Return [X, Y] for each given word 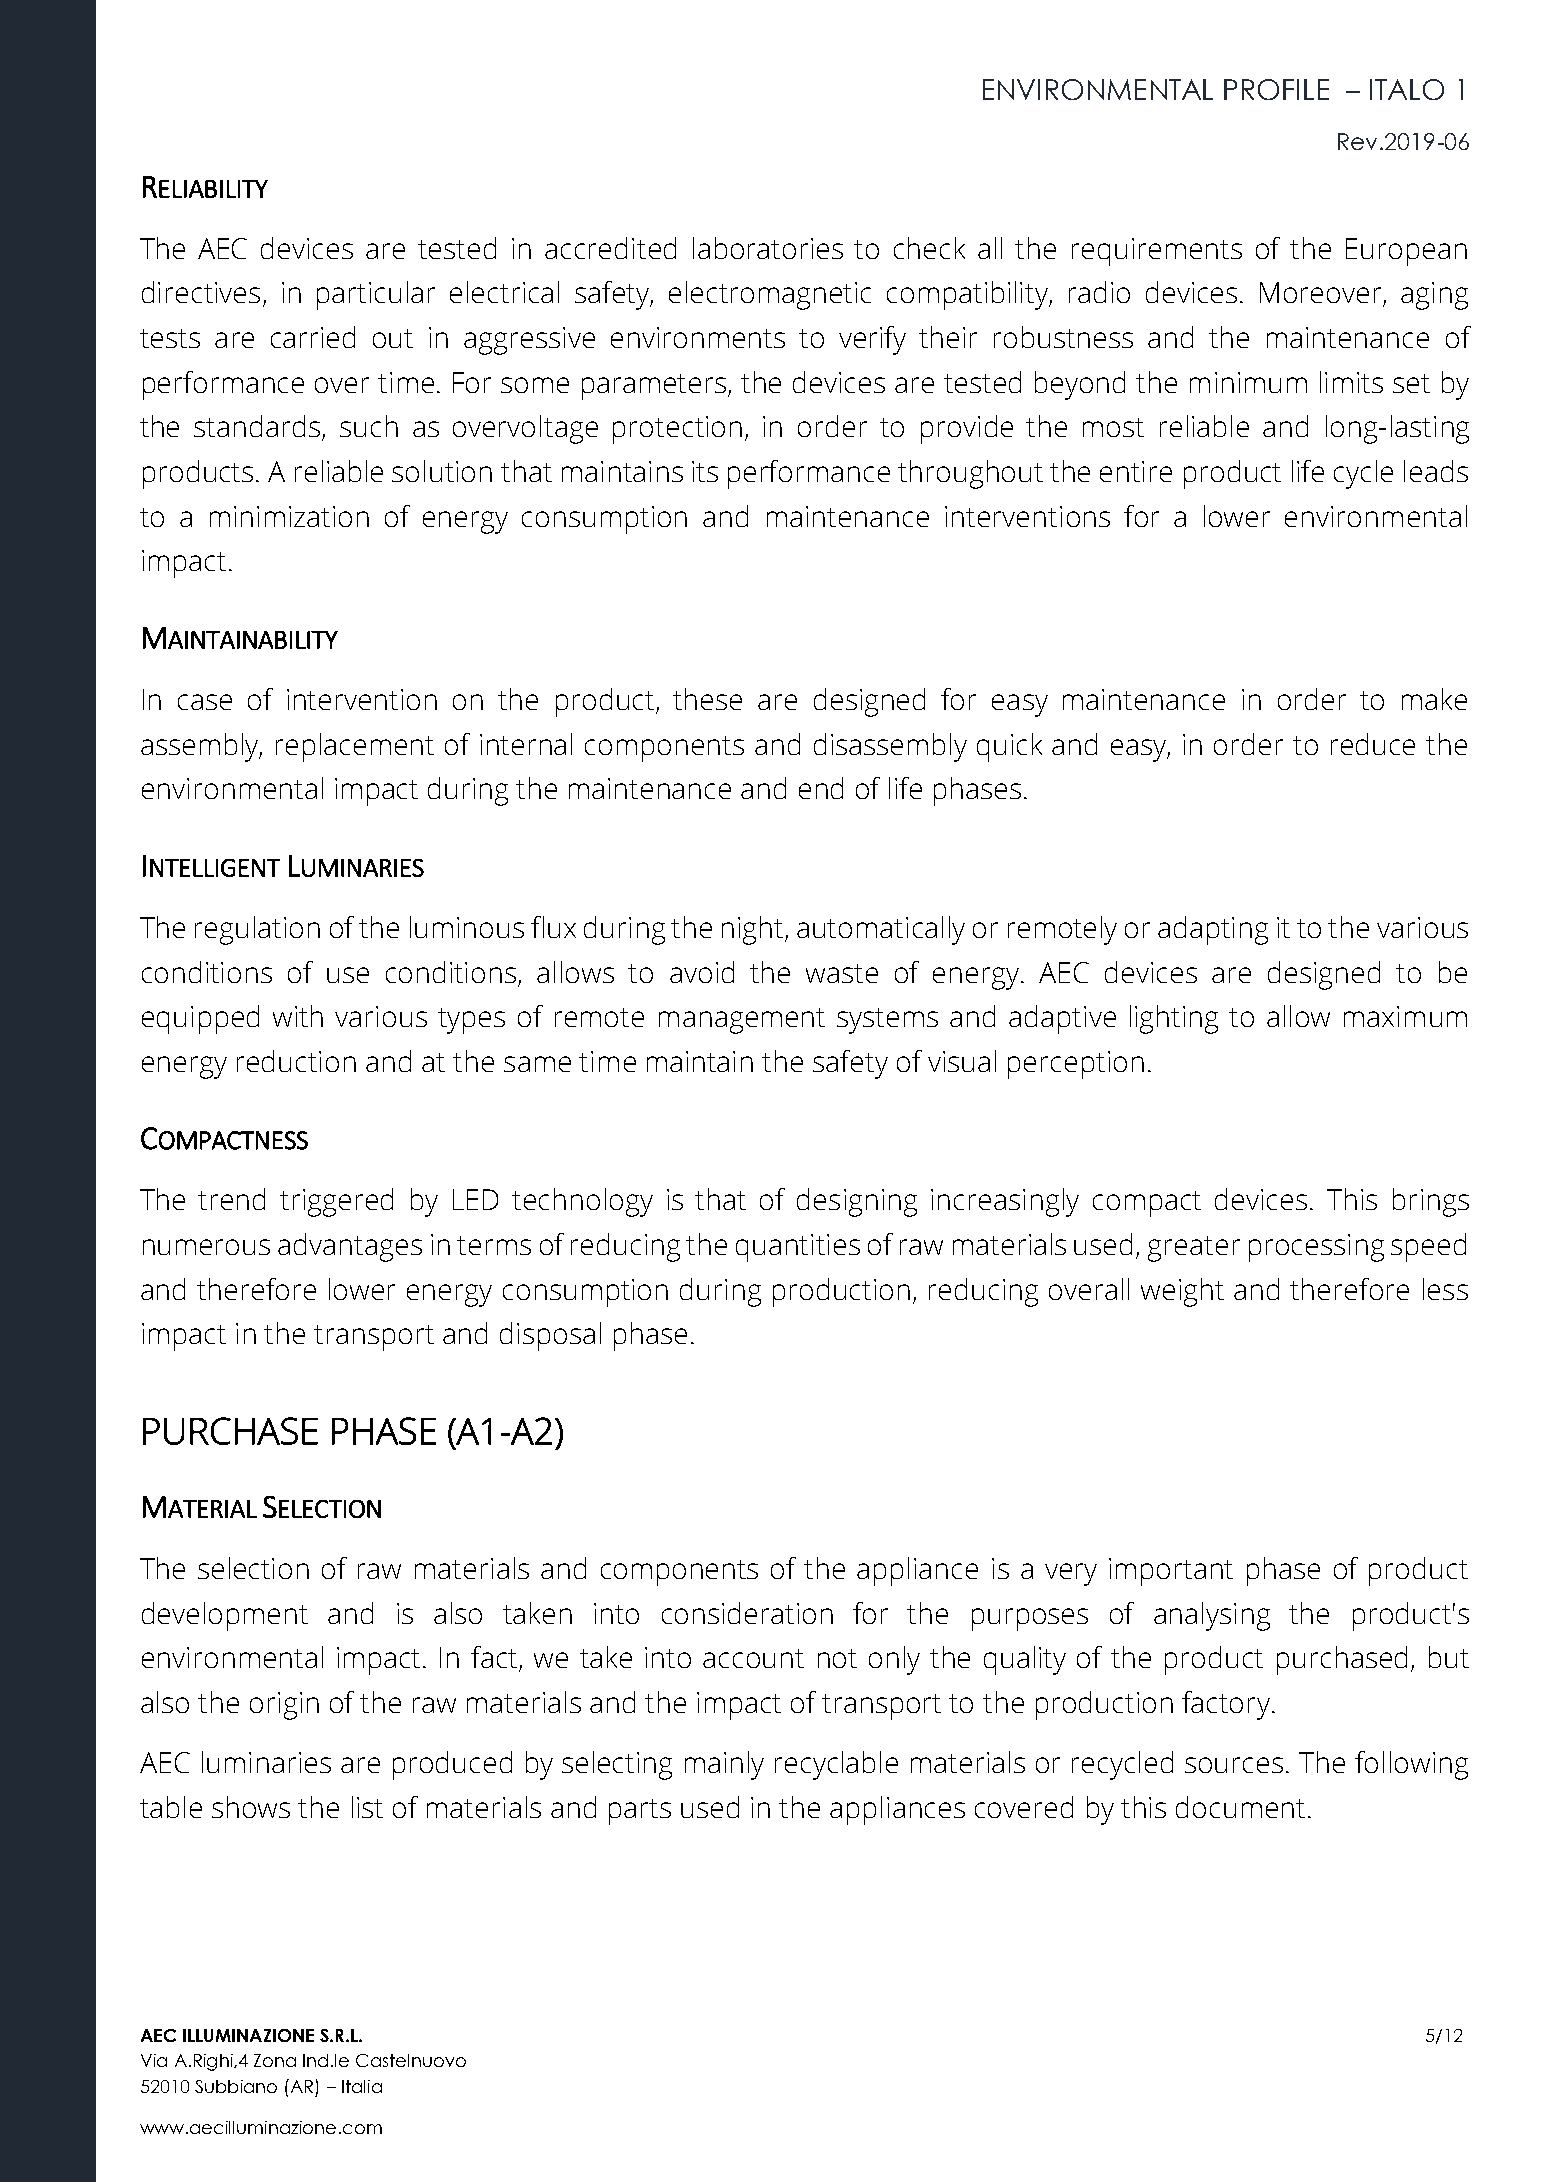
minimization [289, 516]
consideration [747, 1613]
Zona [275, 2060]
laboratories [768, 248]
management [742, 1021]
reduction [296, 1061]
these [707, 699]
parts [640, 1812]
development [225, 1616]
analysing [1212, 1616]
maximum [1405, 1016]
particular [376, 295]
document [1240, 1807]
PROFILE [1276, 89]
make [1434, 699]
